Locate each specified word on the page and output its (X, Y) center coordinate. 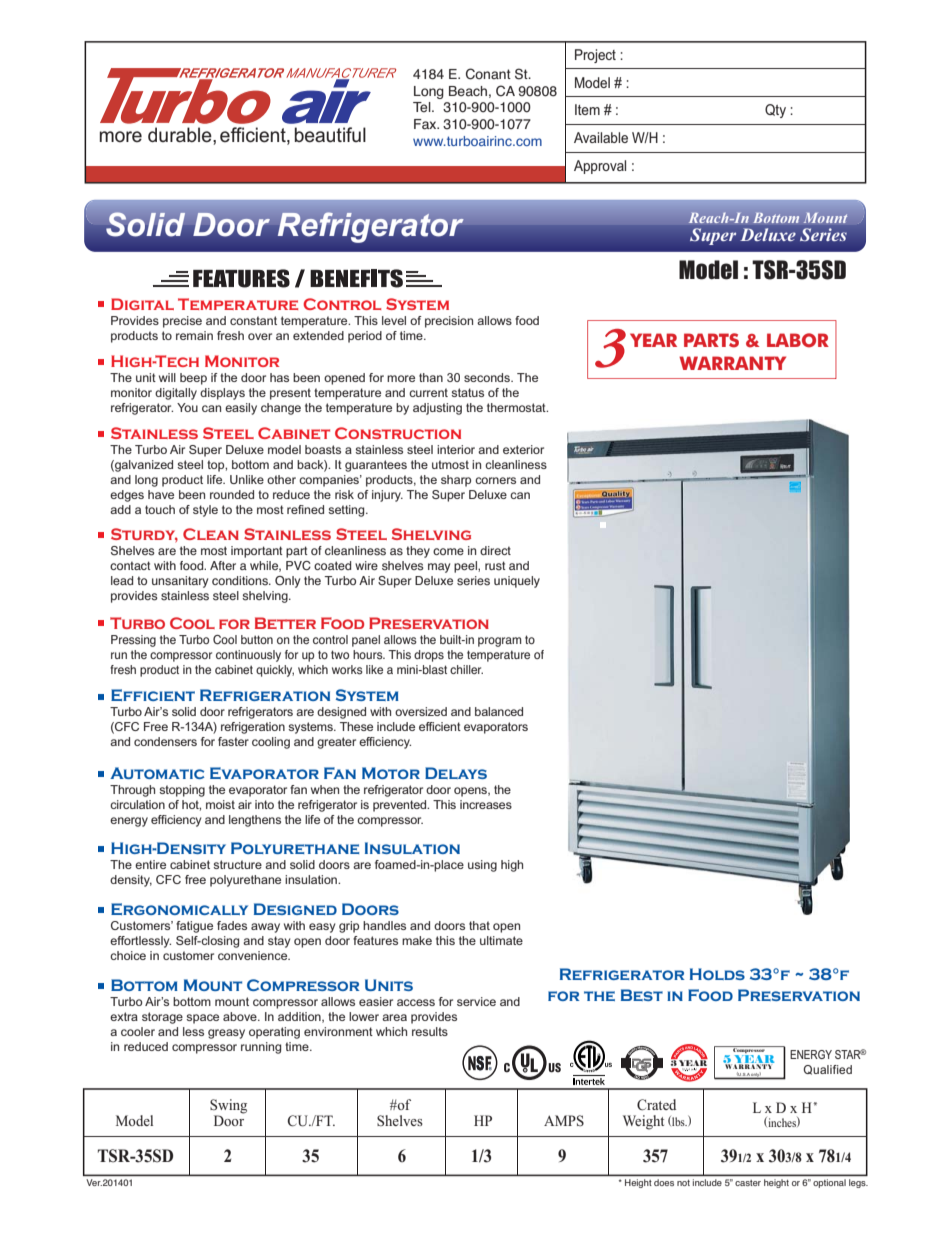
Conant (488, 74)
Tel (423, 107)
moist (220, 804)
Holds (717, 974)
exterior (523, 449)
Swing (228, 1107)
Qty (775, 111)
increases (486, 804)
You (187, 407)
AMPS (564, 1120)
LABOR (798, 340)
